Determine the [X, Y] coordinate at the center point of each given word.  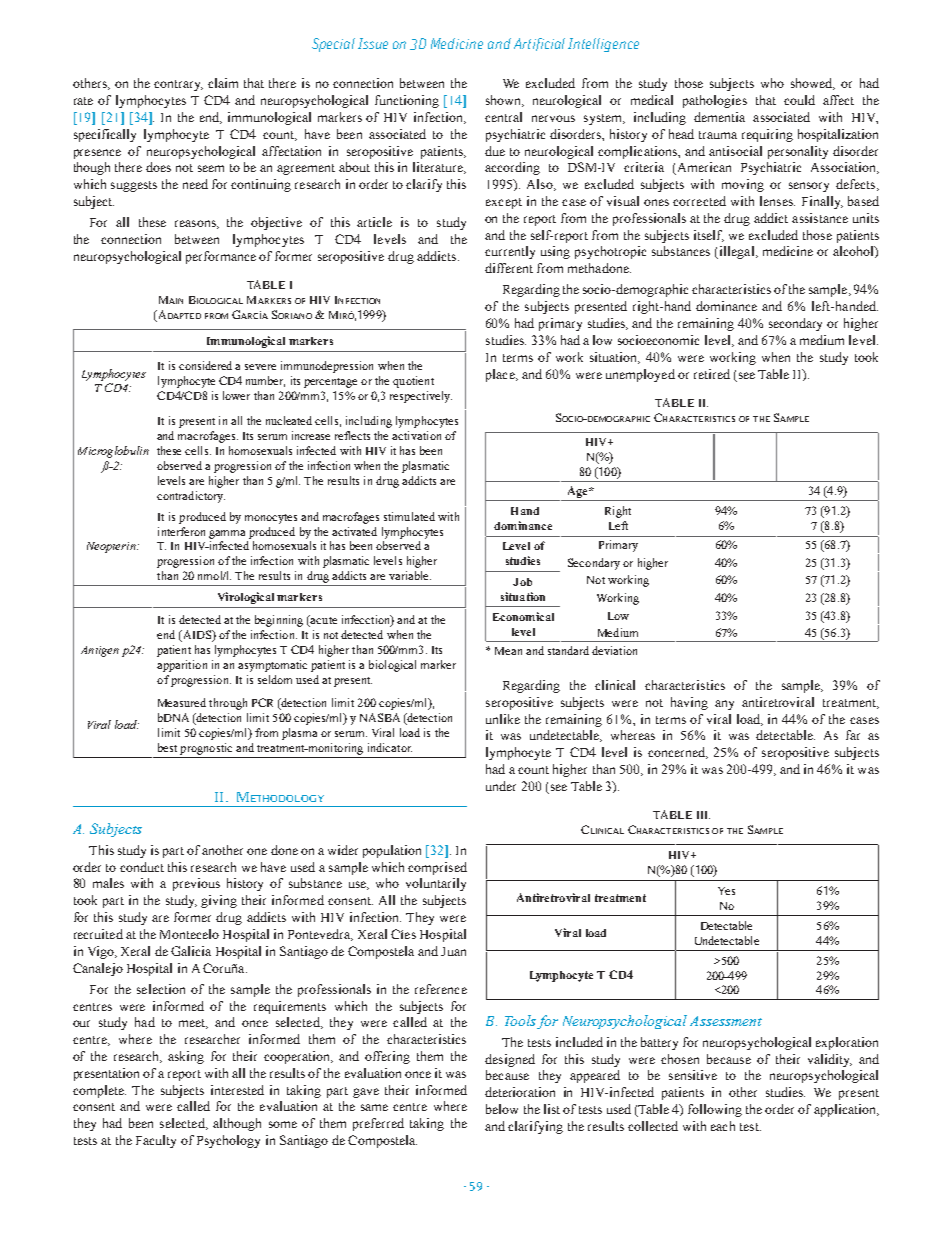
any [724, 705]
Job [522, 582]
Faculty [156, 1141]
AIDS [196, 636]
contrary [178, 85]
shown [505, 101]
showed [813, 84]
